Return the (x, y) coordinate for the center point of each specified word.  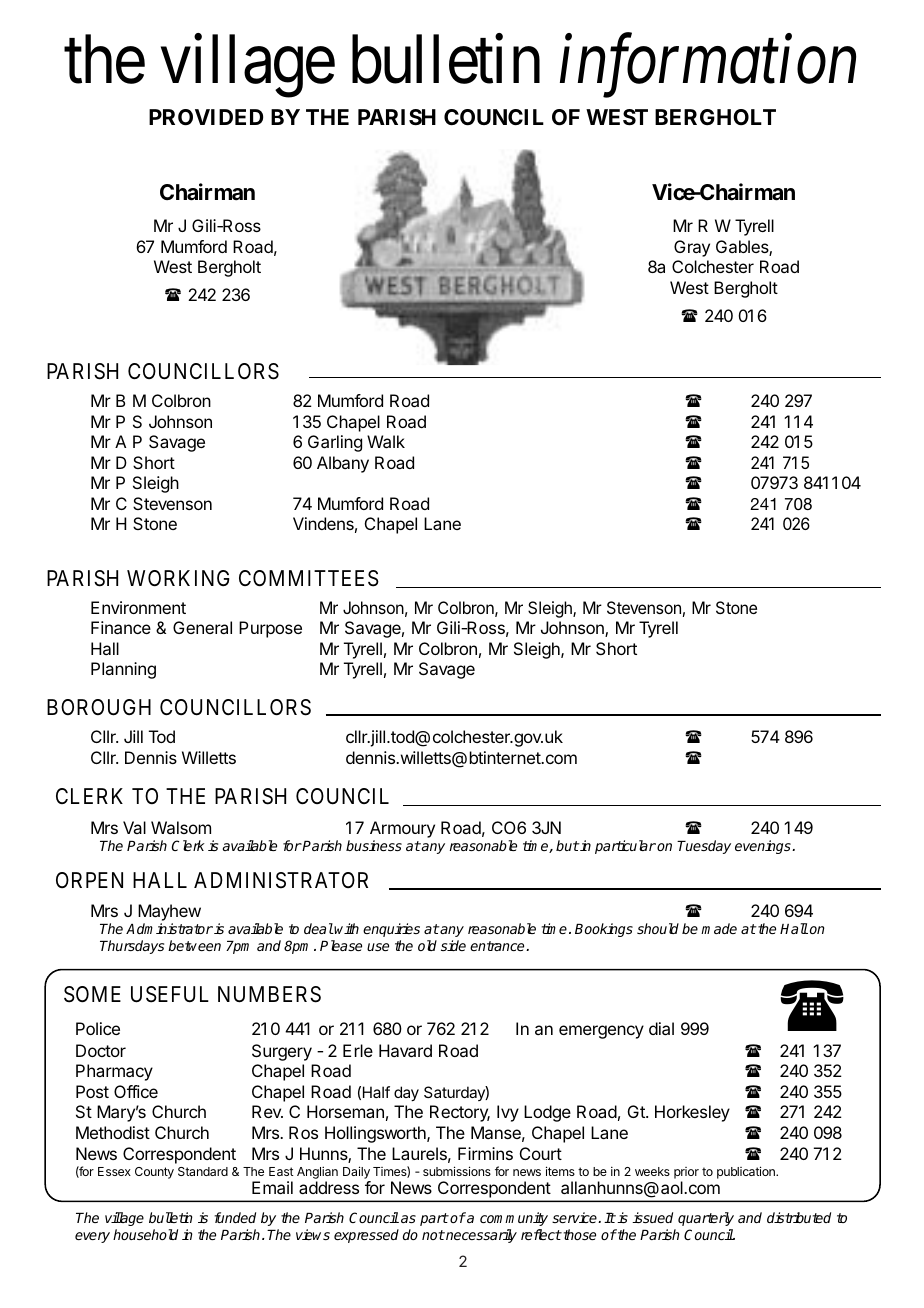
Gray (692, 248)
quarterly (706, 1219)
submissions (457, 1171)
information (708, 67)
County (154, 1173)
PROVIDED (206, 117)
